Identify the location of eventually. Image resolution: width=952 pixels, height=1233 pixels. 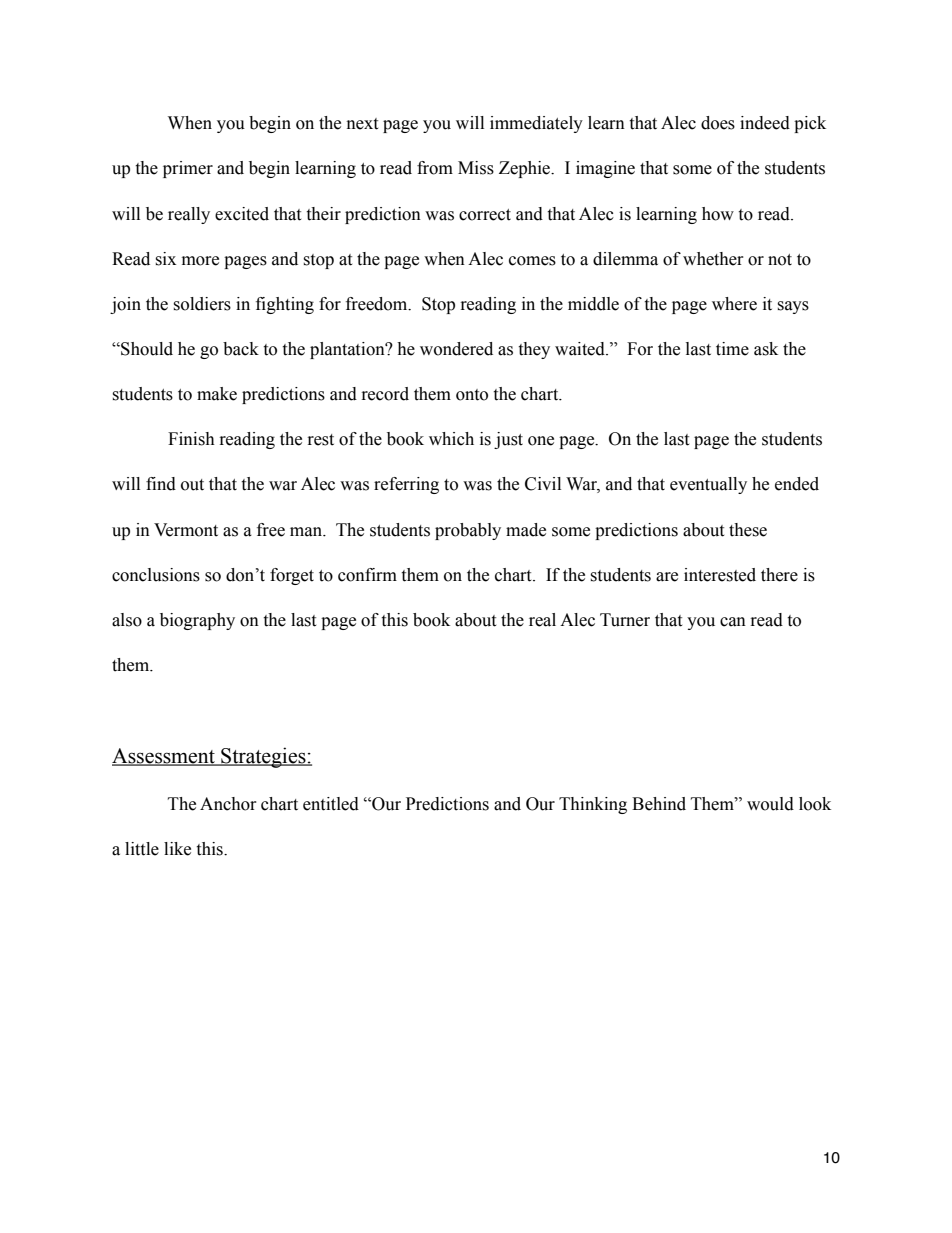
(708, 485).
